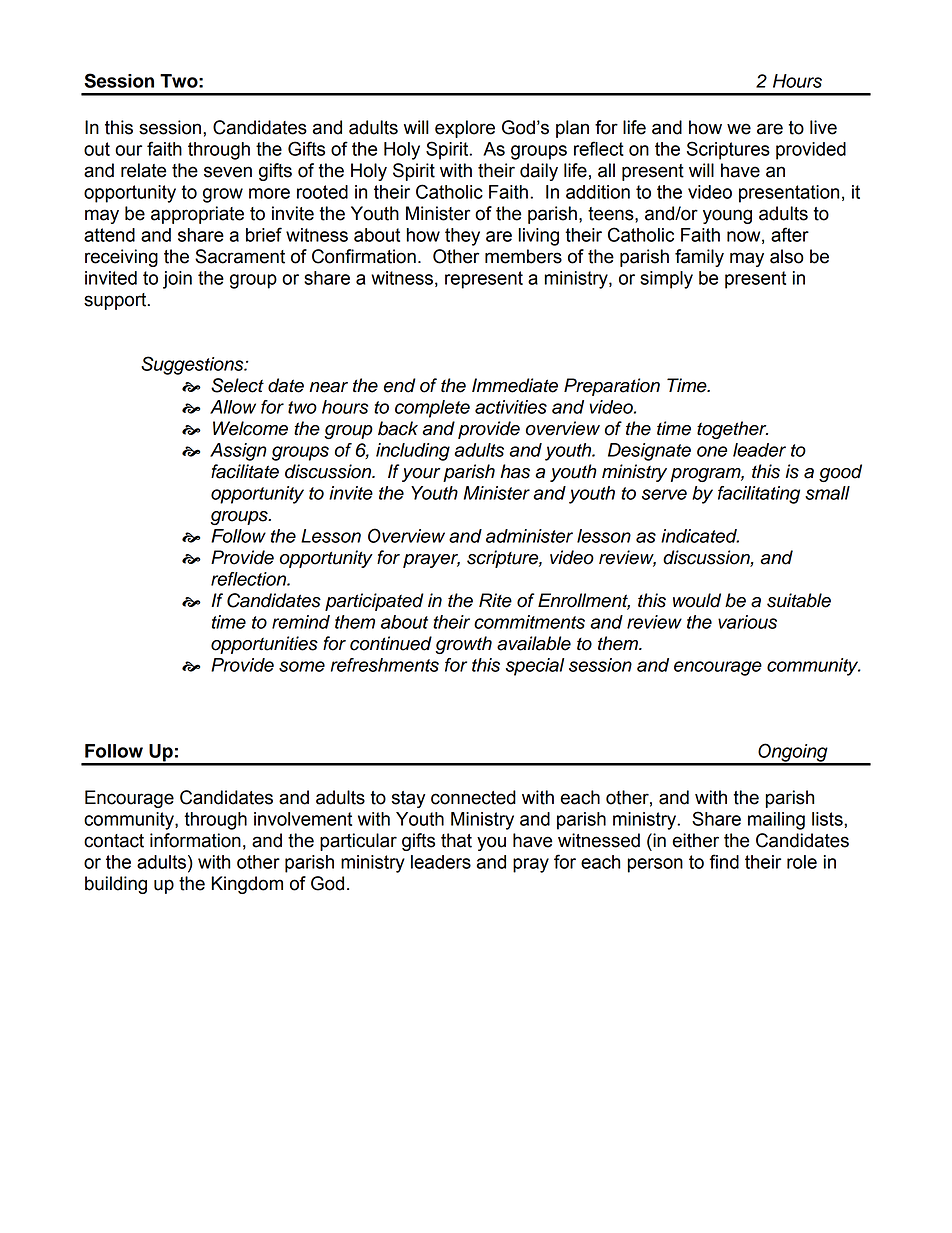 The width and height of the screenshot is (952, 1233). Describe the element at coordinates (245, 471) in the screenshot. I see `facilitate` at that location.
